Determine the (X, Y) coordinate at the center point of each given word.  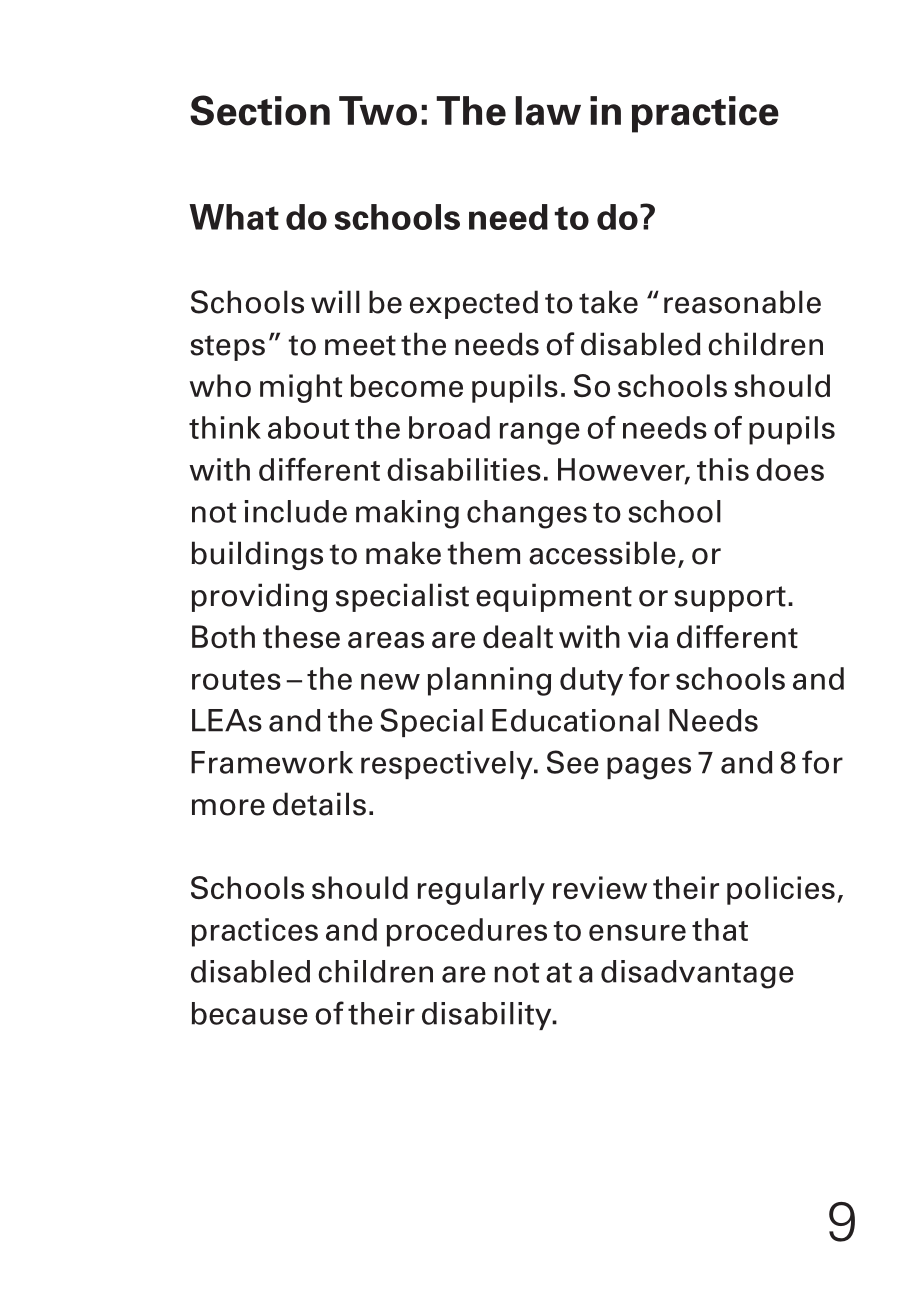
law (548, 111)
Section (260, 110)
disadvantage (697, 974)
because (250, 1013)
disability (488, 1016)
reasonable (742, 302)
